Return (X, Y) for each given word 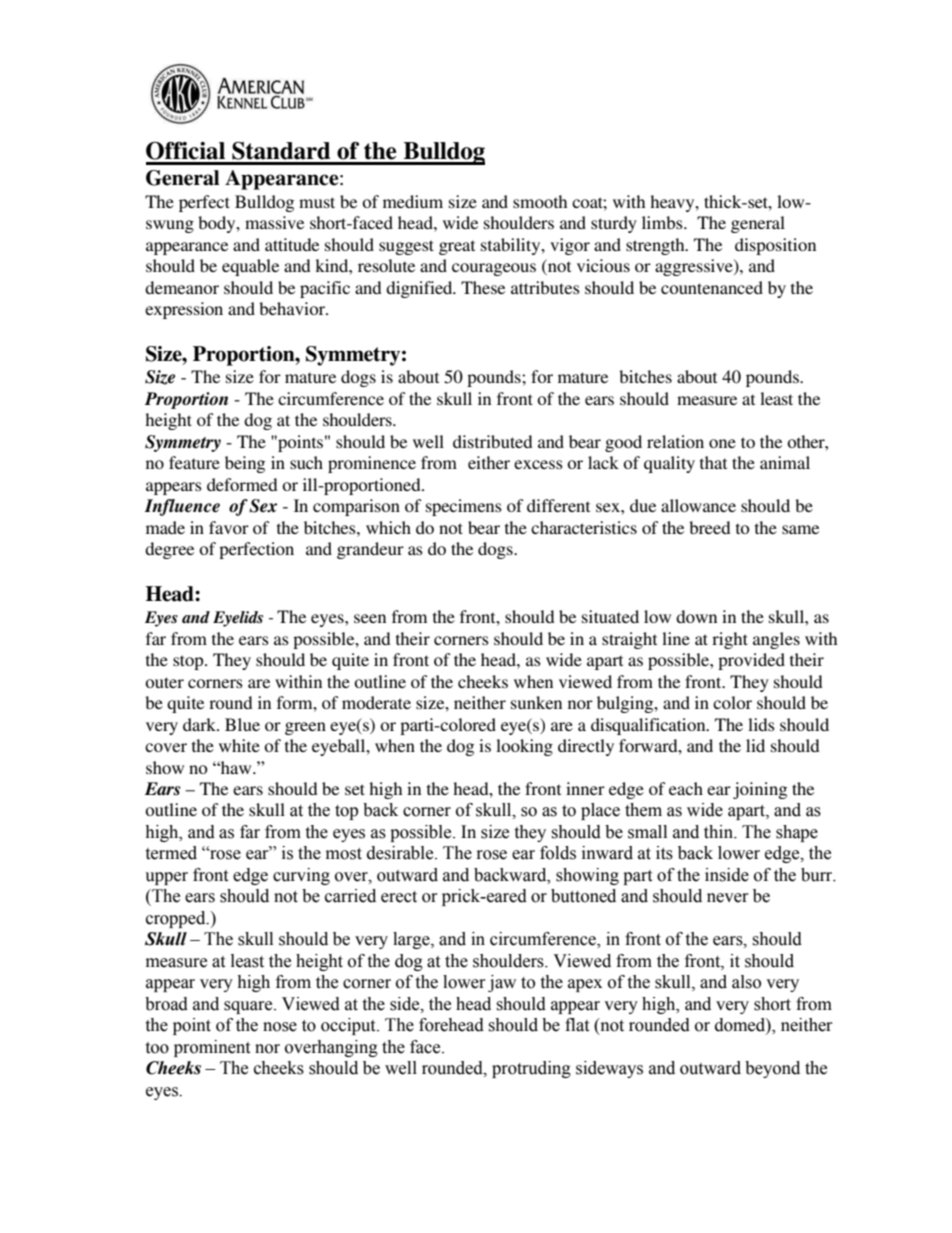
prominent (212, 1048)
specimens (464, 507)
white (239, 745)
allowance (698, 505)
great (457, 247)
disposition (775, 246)
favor (229, 527)
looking (524, 747)
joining (760, 790)
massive (274, 222)
